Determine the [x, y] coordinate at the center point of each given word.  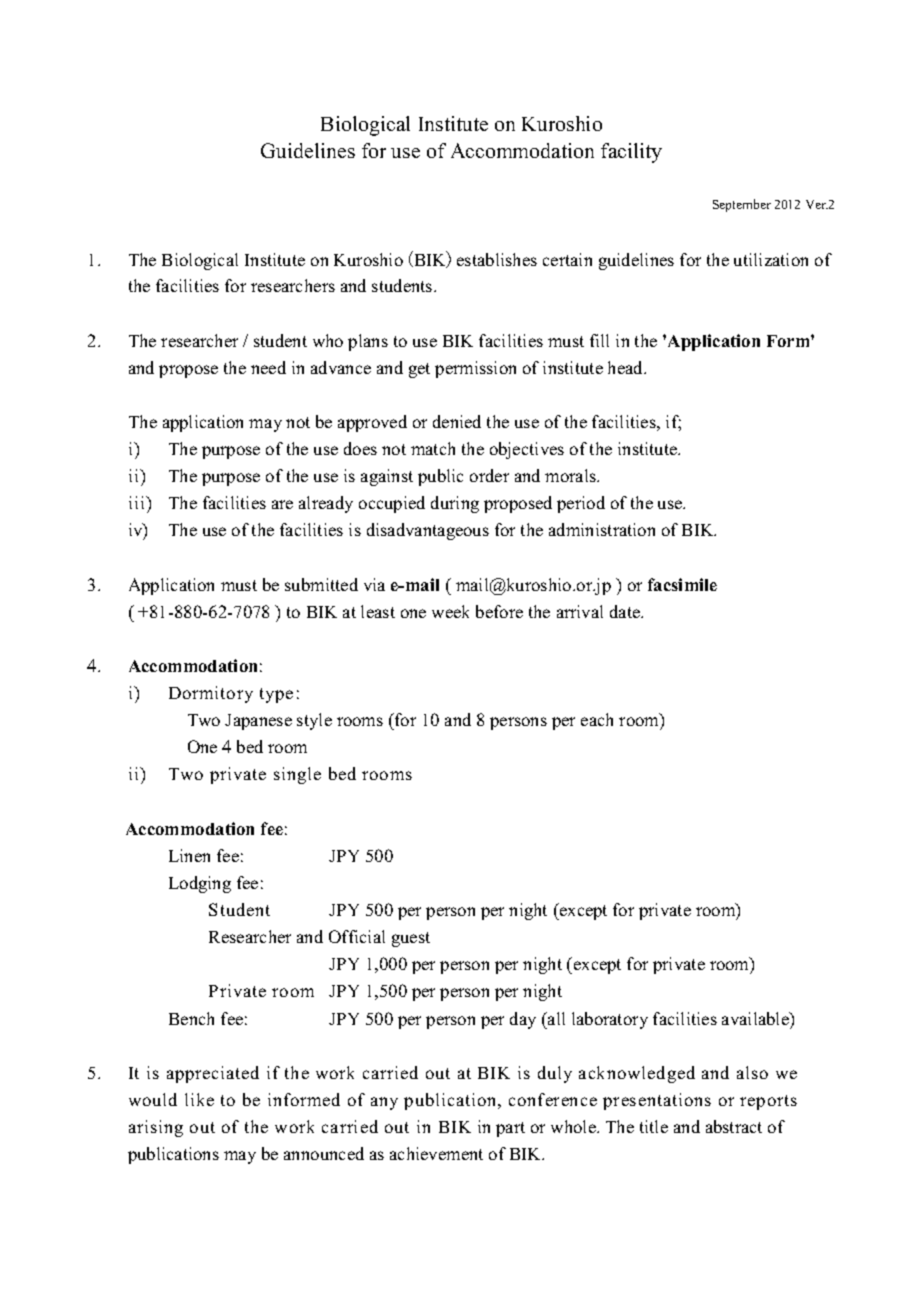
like [199, 1099]
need [268, 367]
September [742, 205]
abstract [734, 1126]
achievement [436, 1153]
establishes [497, 259]
